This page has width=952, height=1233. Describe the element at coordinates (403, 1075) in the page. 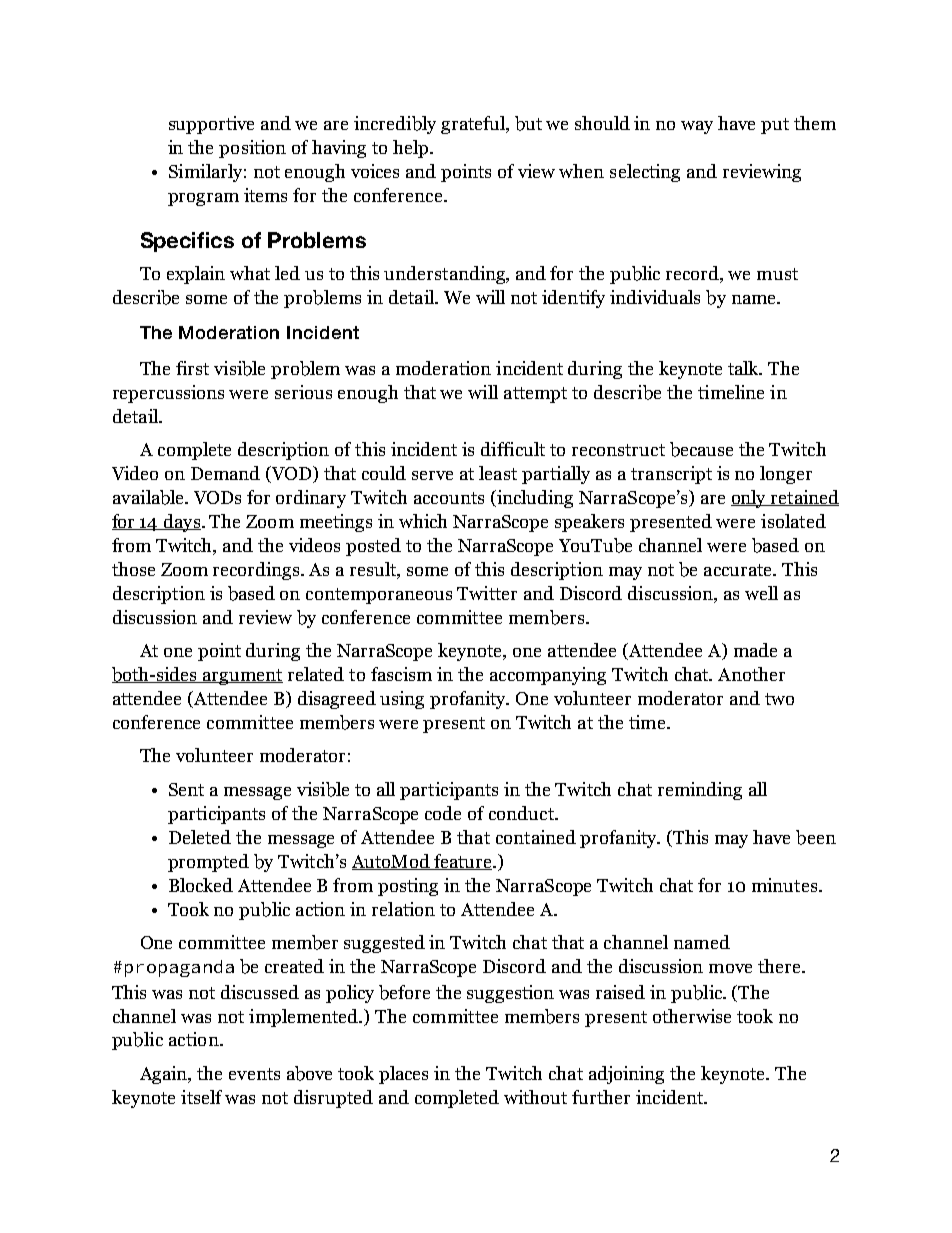

I see `places` at that location.
